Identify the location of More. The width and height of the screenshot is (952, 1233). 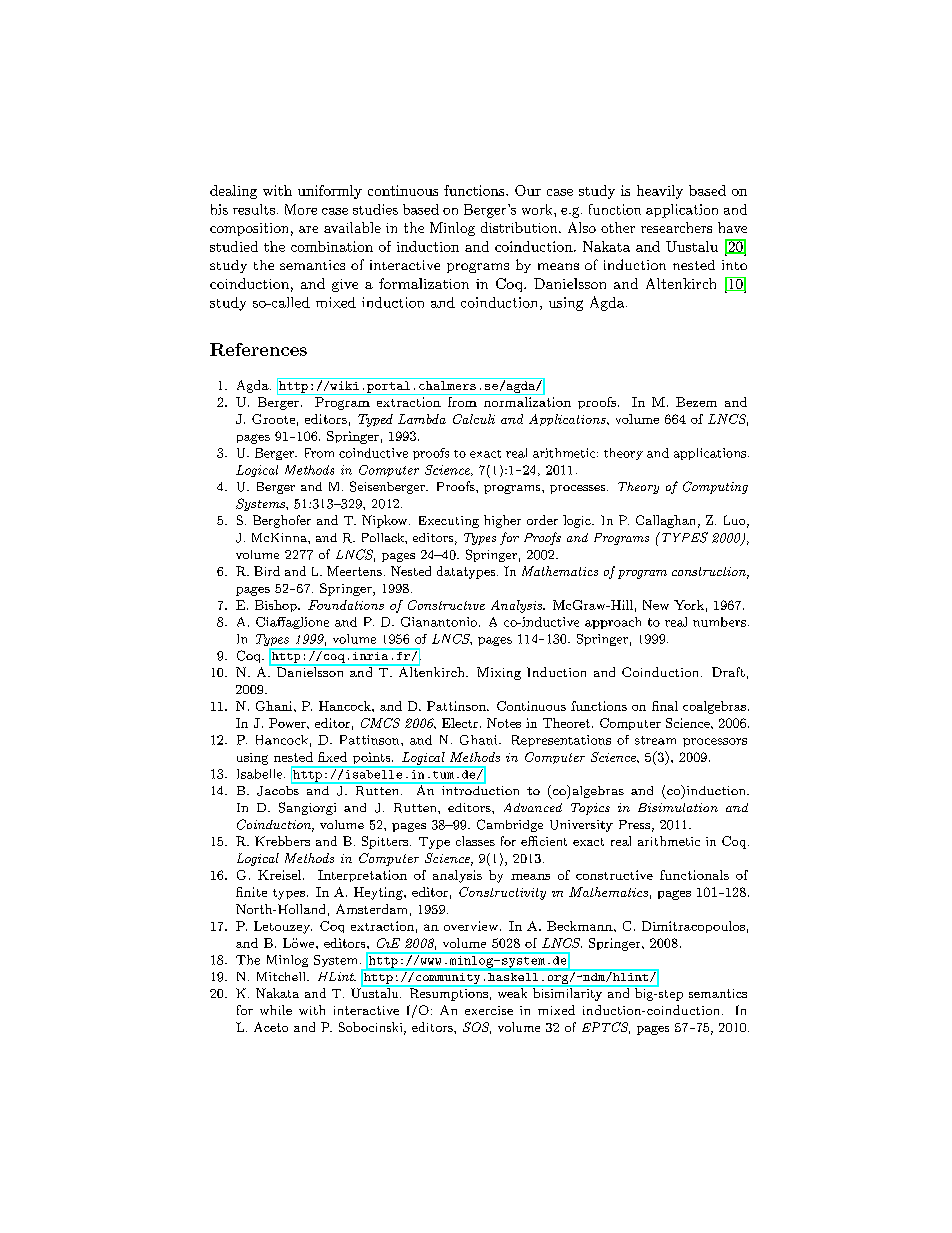
(301, 209).
